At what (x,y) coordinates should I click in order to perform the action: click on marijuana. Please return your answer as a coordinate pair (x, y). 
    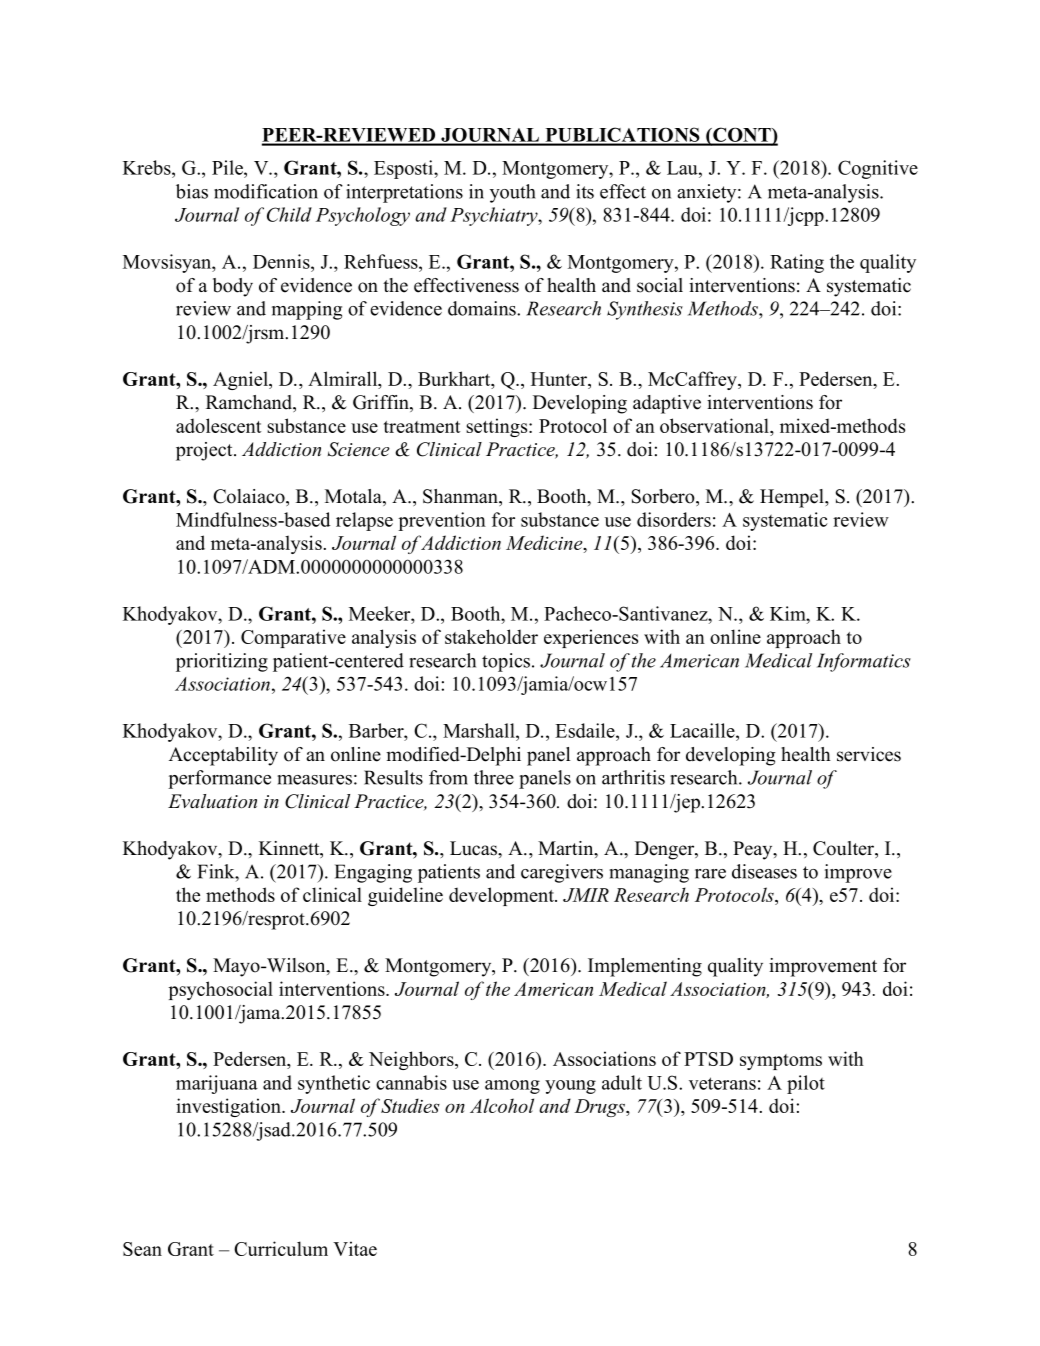
    Looking at the image, I should click on (217, 1084).
